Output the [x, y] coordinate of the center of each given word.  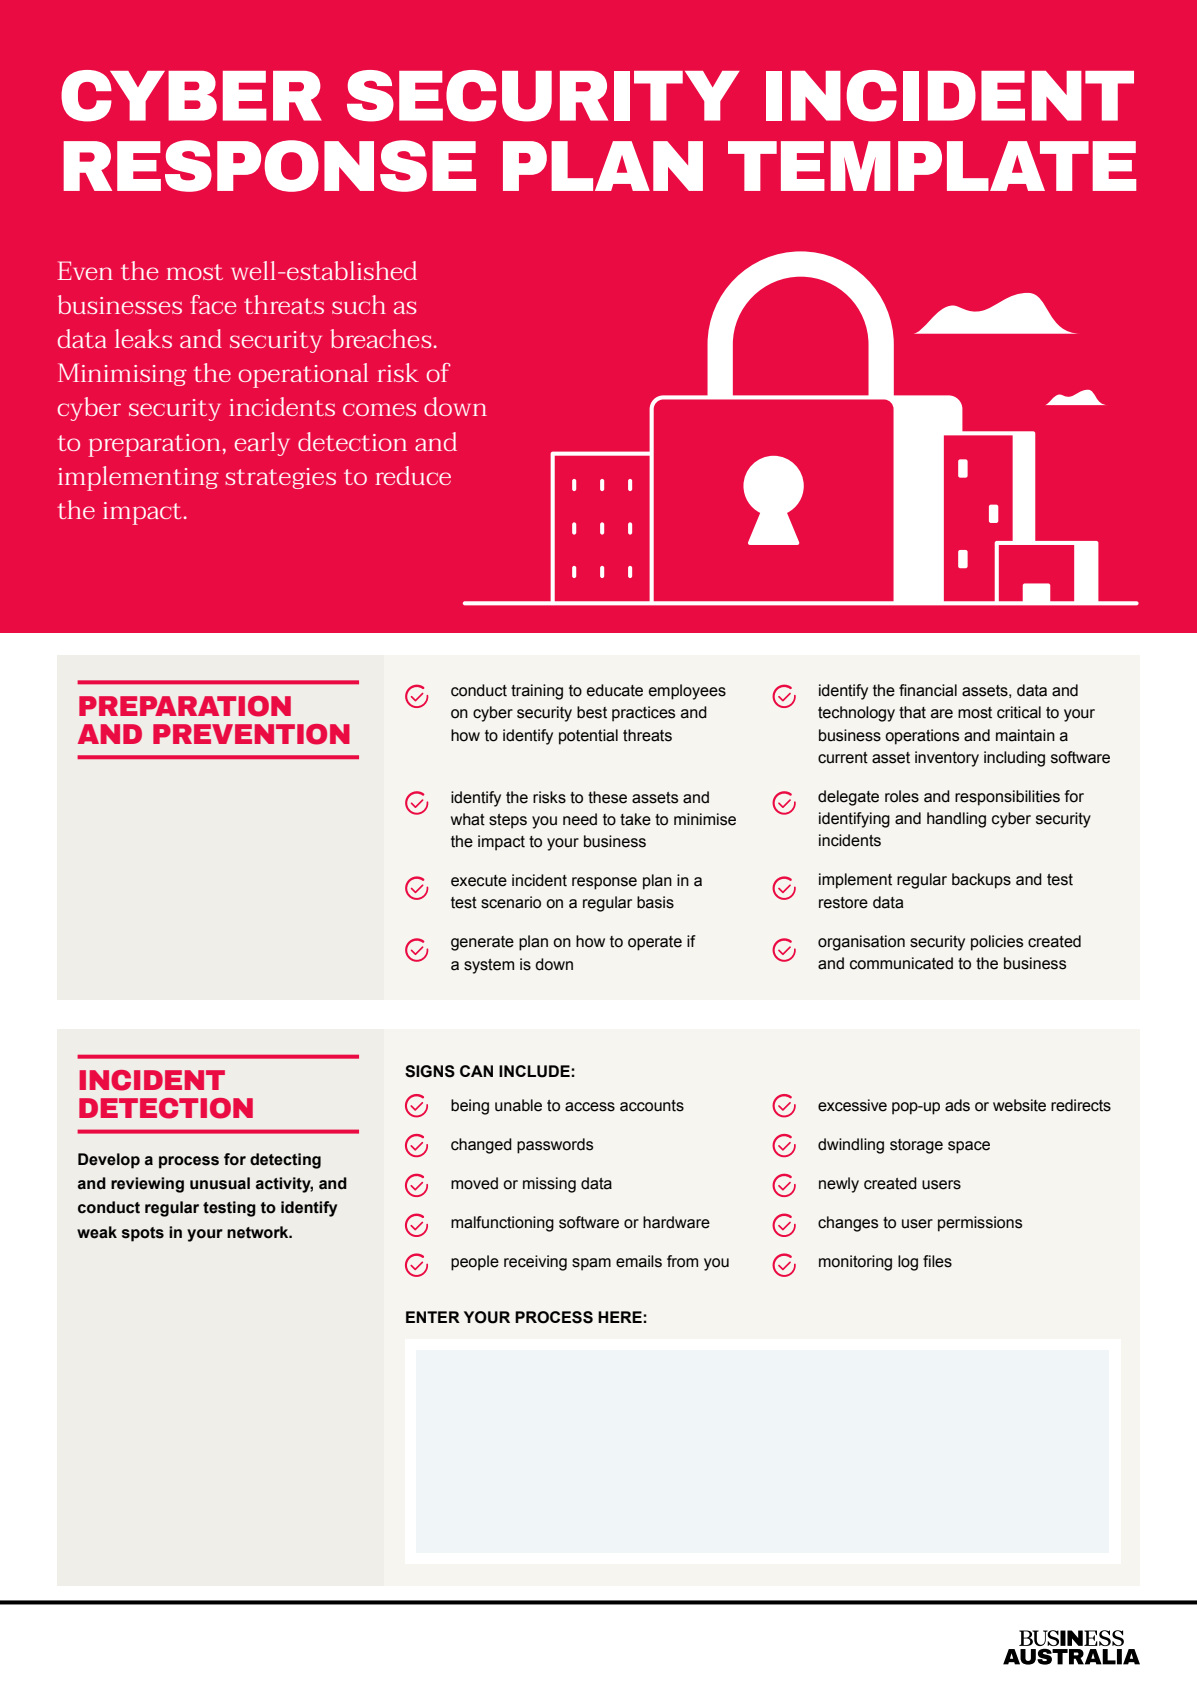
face [213, 304]
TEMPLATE [932, 166]
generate [482, 943]
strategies [280, 478]
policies [997, 943]
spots [143, 1234]
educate [615, 690]
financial [928, 690]
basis [655, 902]
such [359, 304]
